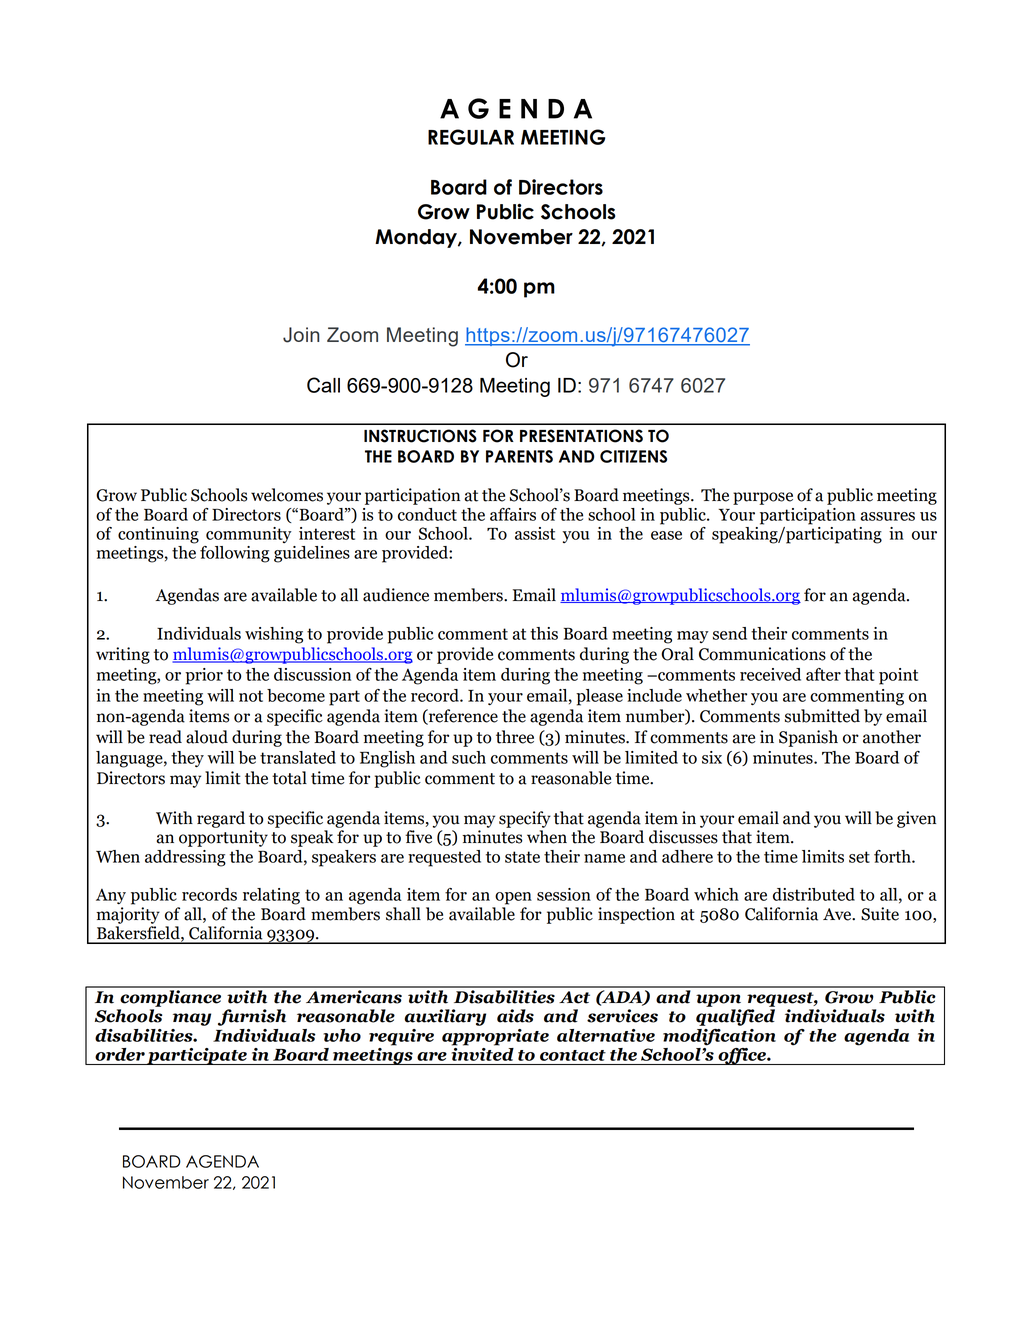 The image size is (1033, 1337). I want to click on PRESENTATIONS, so click(581, 436).
